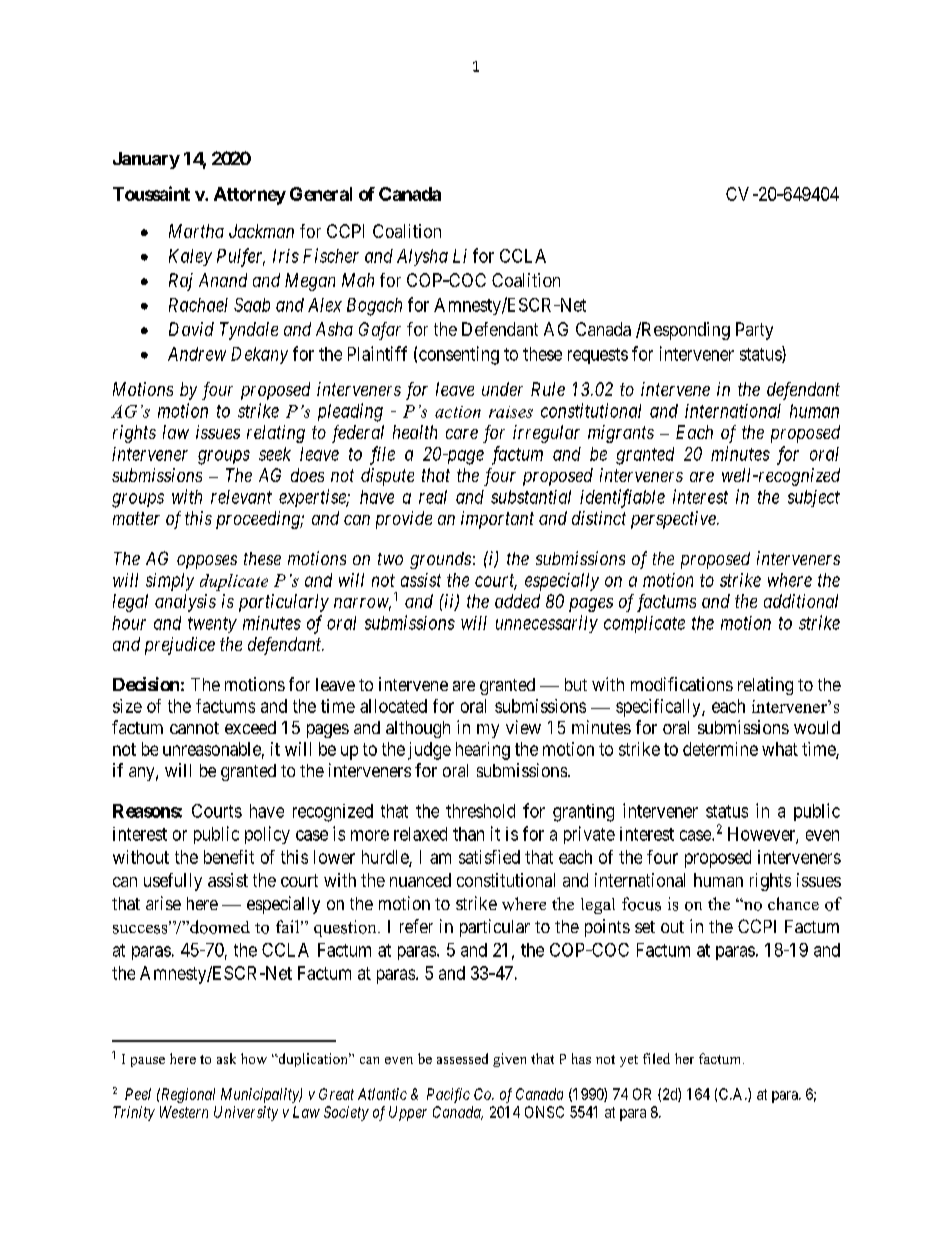 This document has height=1233, width=952. I want to click on migrants, so click(621, 434).
